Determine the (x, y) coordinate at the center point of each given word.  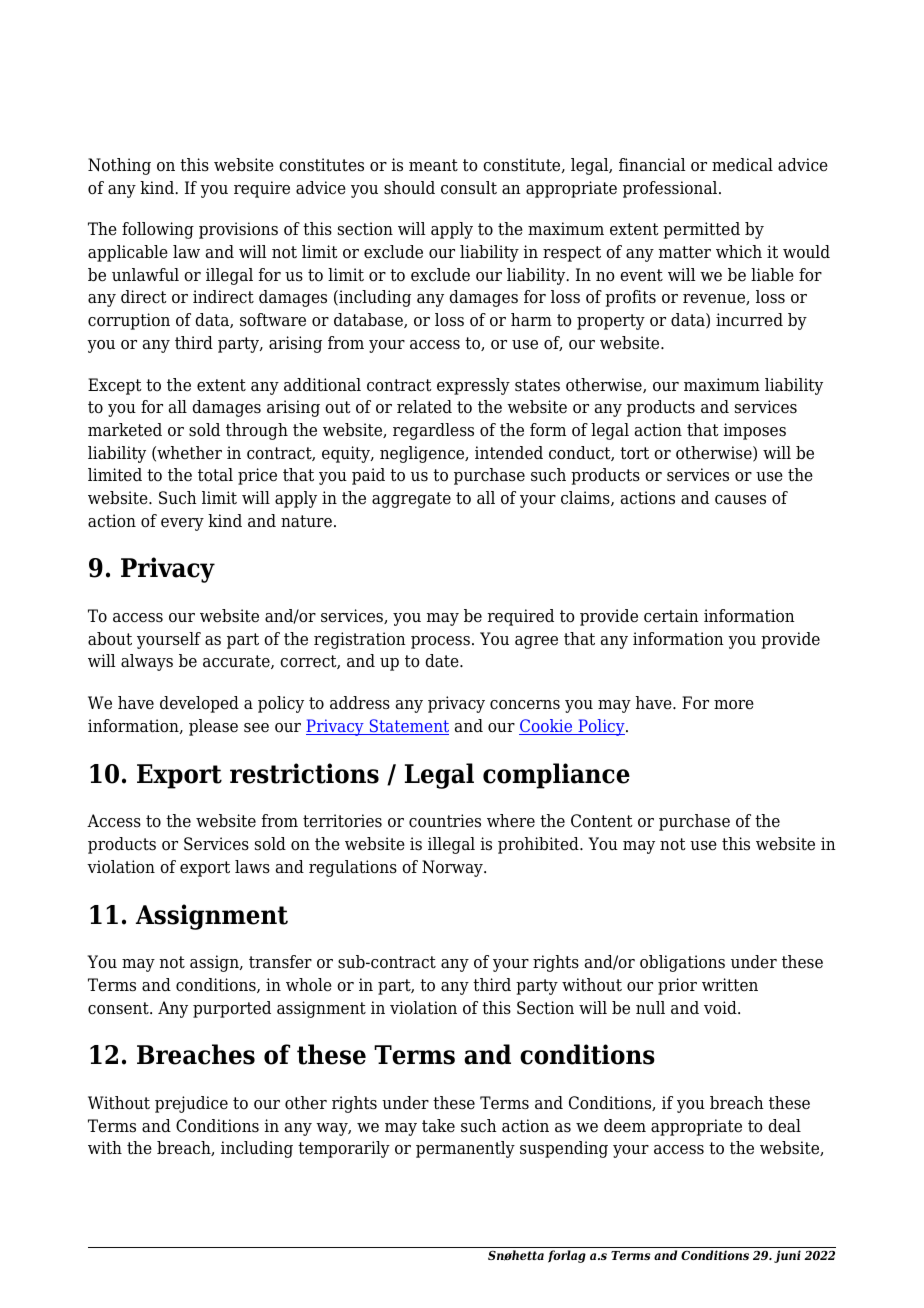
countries (445, 821)
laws (252, 867)
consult (469, 188)
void (721, 1008)
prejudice (191, 1104)
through (257, 431)
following (158, 230)
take (438, 1126)
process (440, 642)
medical (742, 165)
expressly (473, 386)
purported (232, 1009)
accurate (237, 662)
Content (602, 821)
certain (671, 616)
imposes (755, 431)
